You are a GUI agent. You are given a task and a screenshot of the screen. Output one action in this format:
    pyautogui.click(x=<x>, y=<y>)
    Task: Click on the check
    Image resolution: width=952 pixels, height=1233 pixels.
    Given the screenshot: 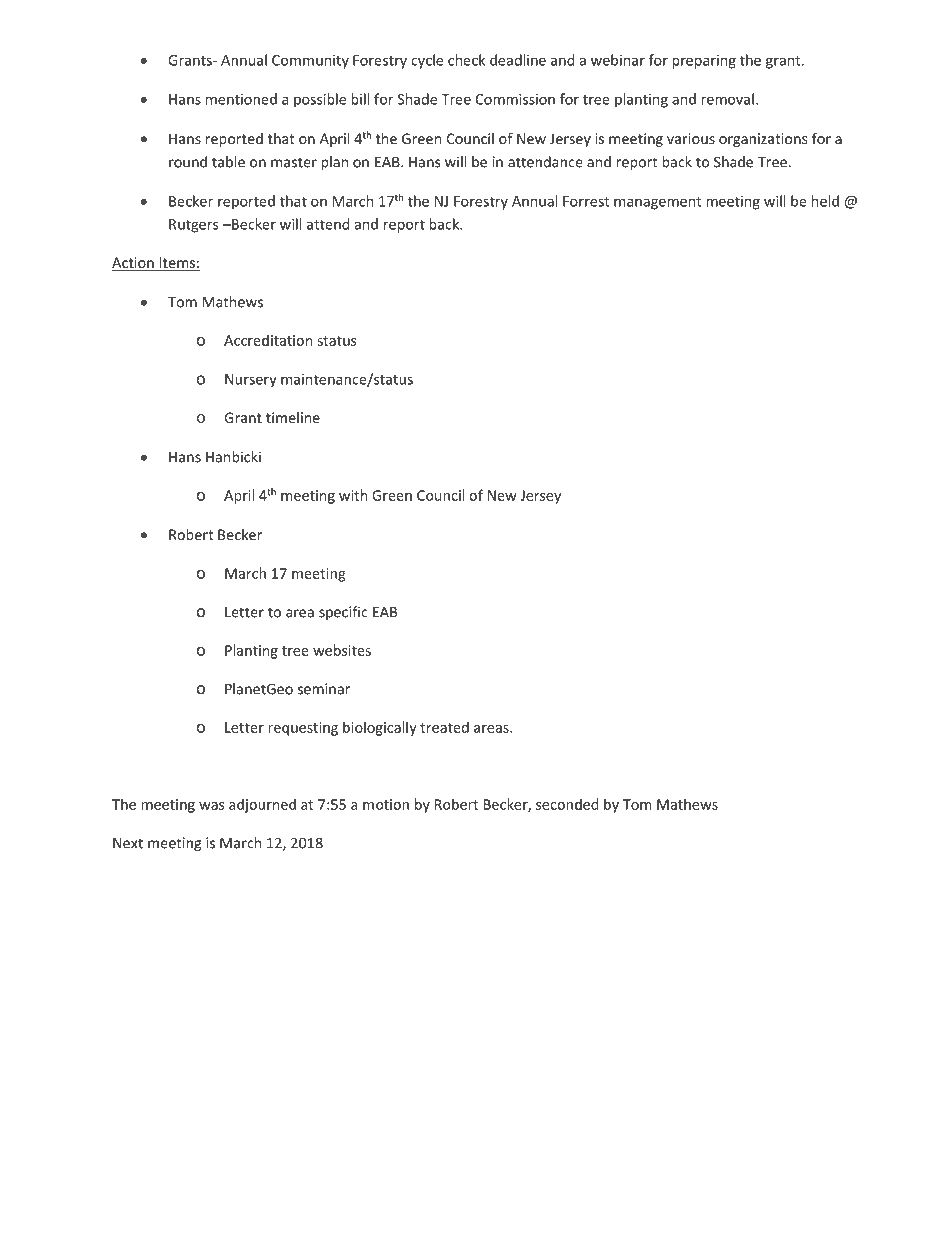 What is the action you would take?
    pyautogui.click(x=466, y=60)
